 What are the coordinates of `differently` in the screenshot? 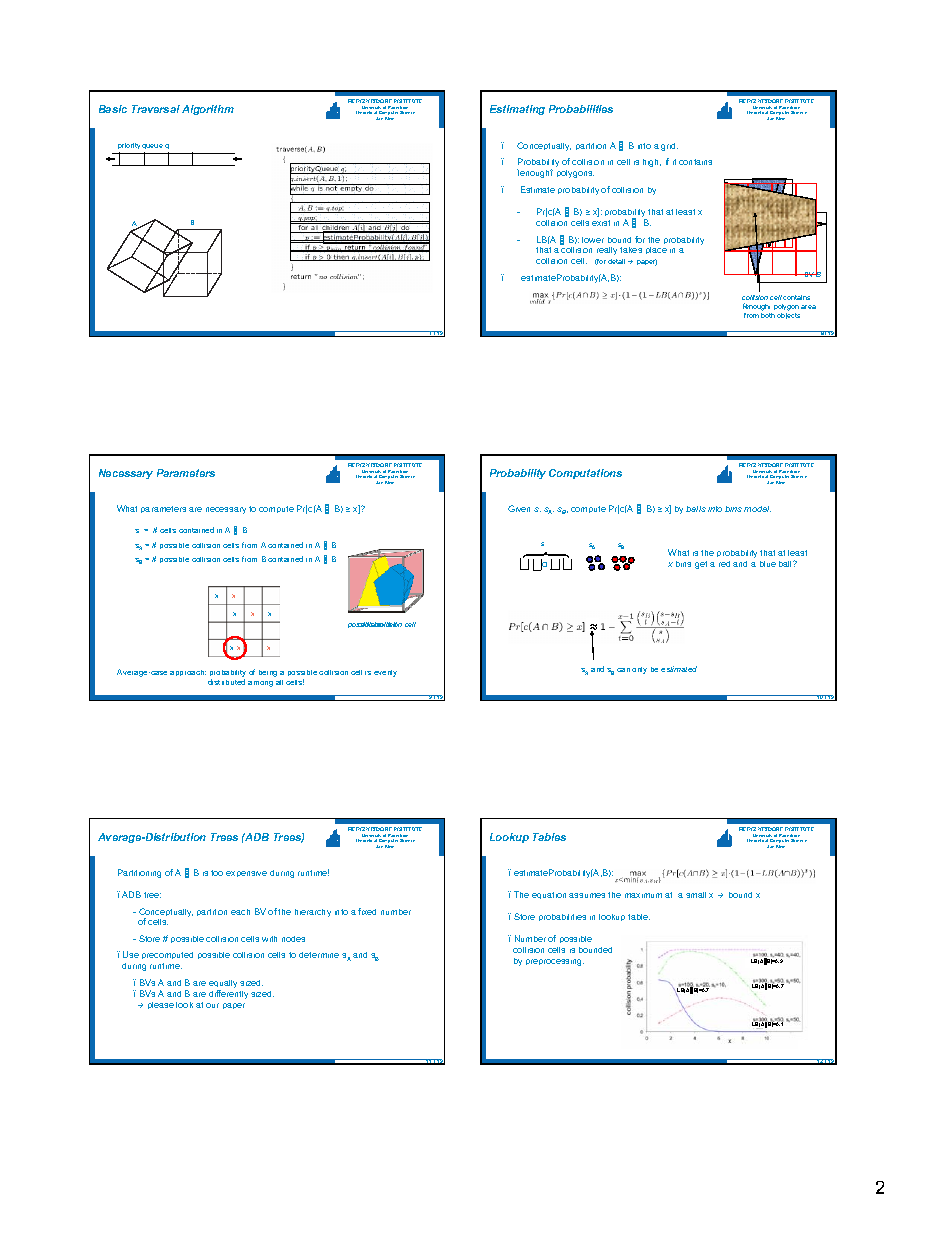 It's located at (228, 994).
